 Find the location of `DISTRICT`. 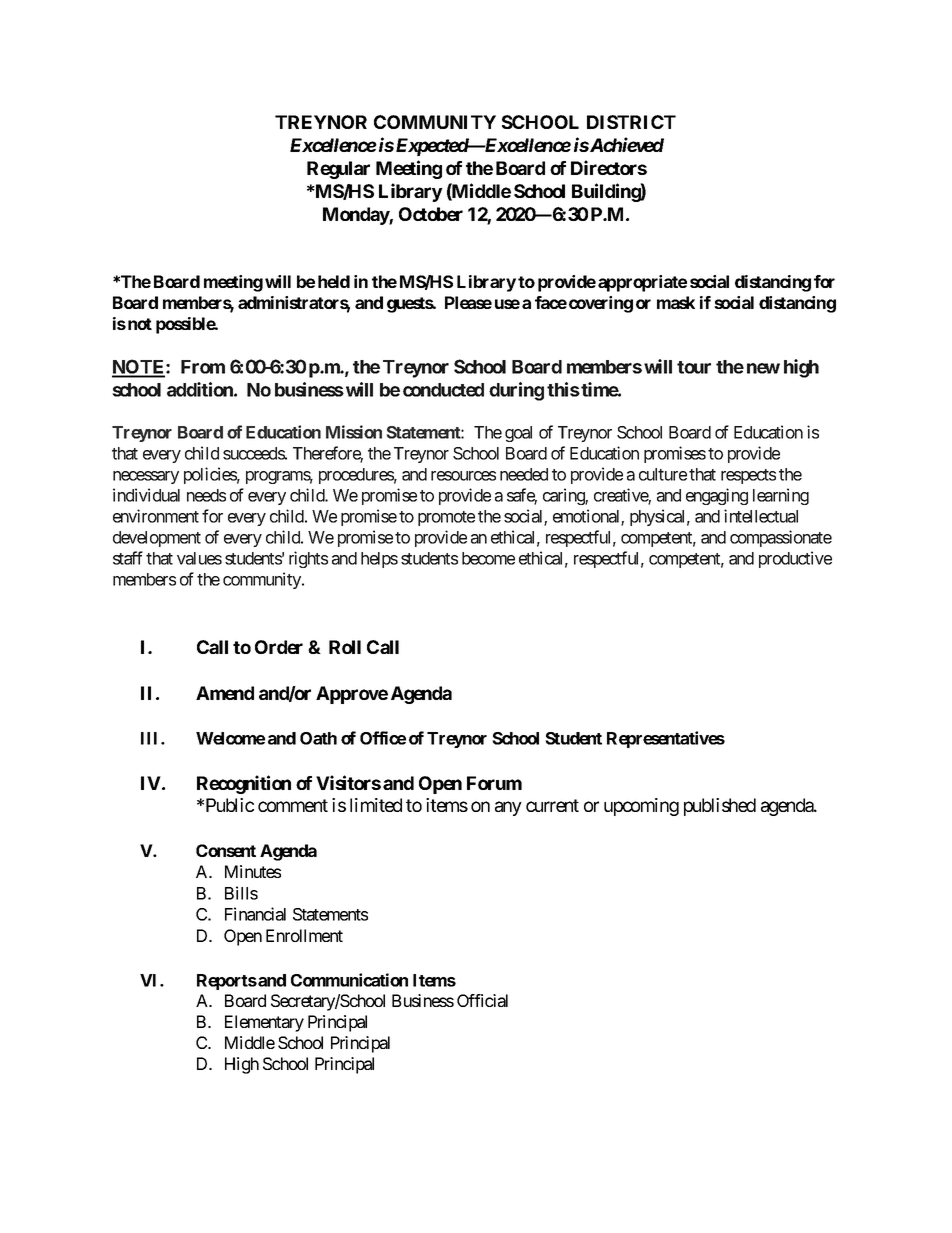

DISTRICT is located at coordinates (631, 122).
